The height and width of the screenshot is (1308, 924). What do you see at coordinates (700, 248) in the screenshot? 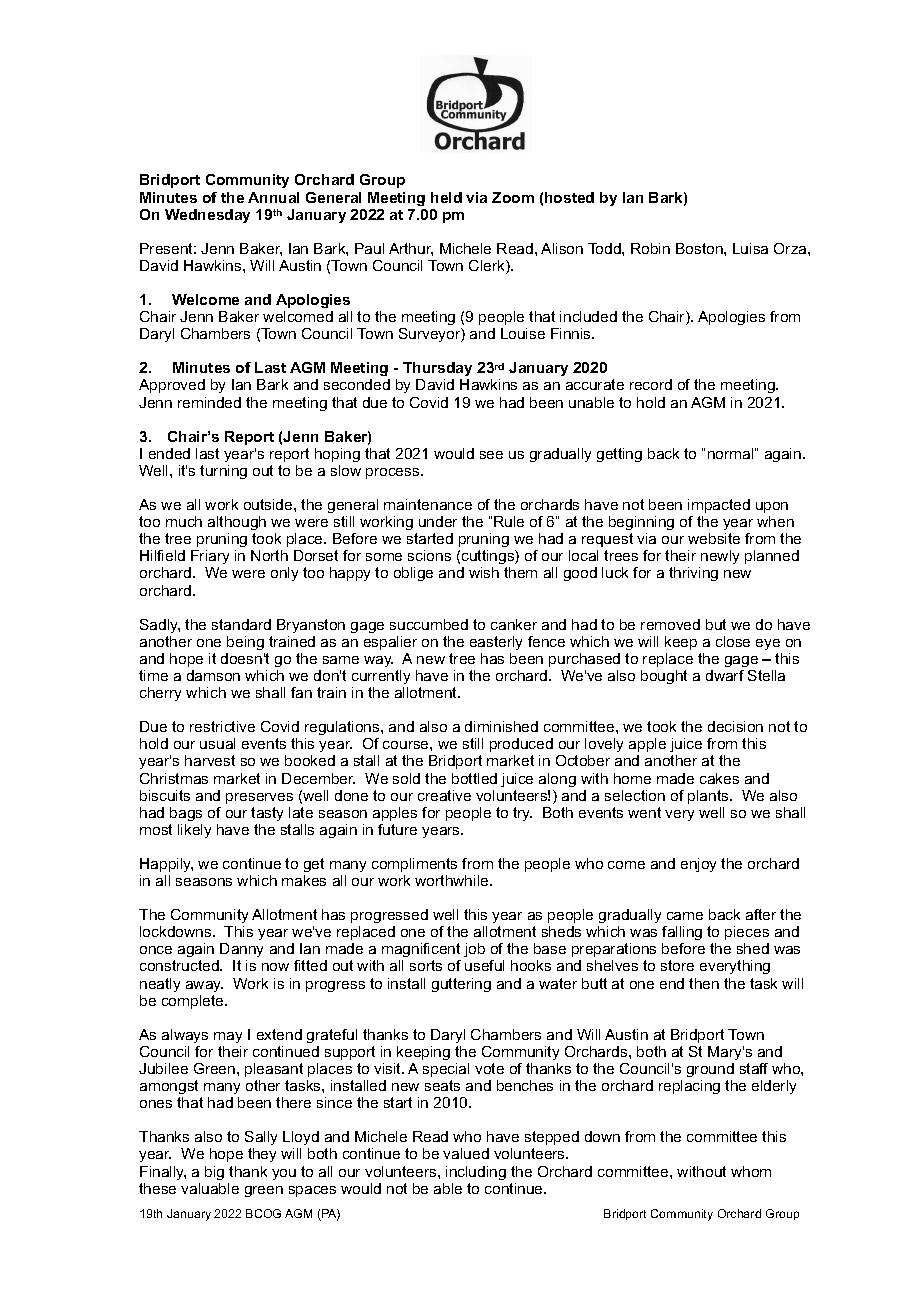
I see `Boston` at bounding box center [700, 248].
